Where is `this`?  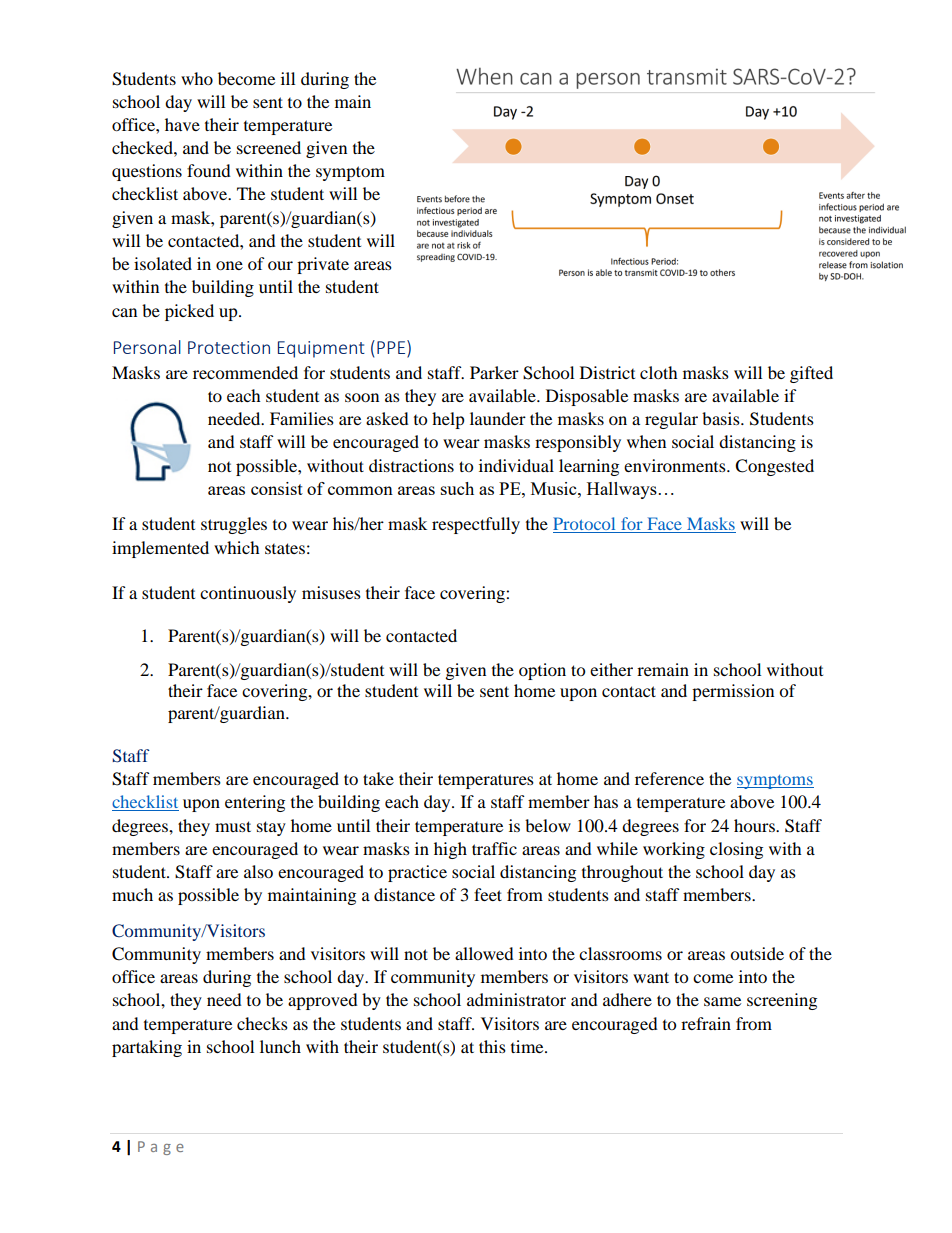 this is located at coordinates (492, 1046).
